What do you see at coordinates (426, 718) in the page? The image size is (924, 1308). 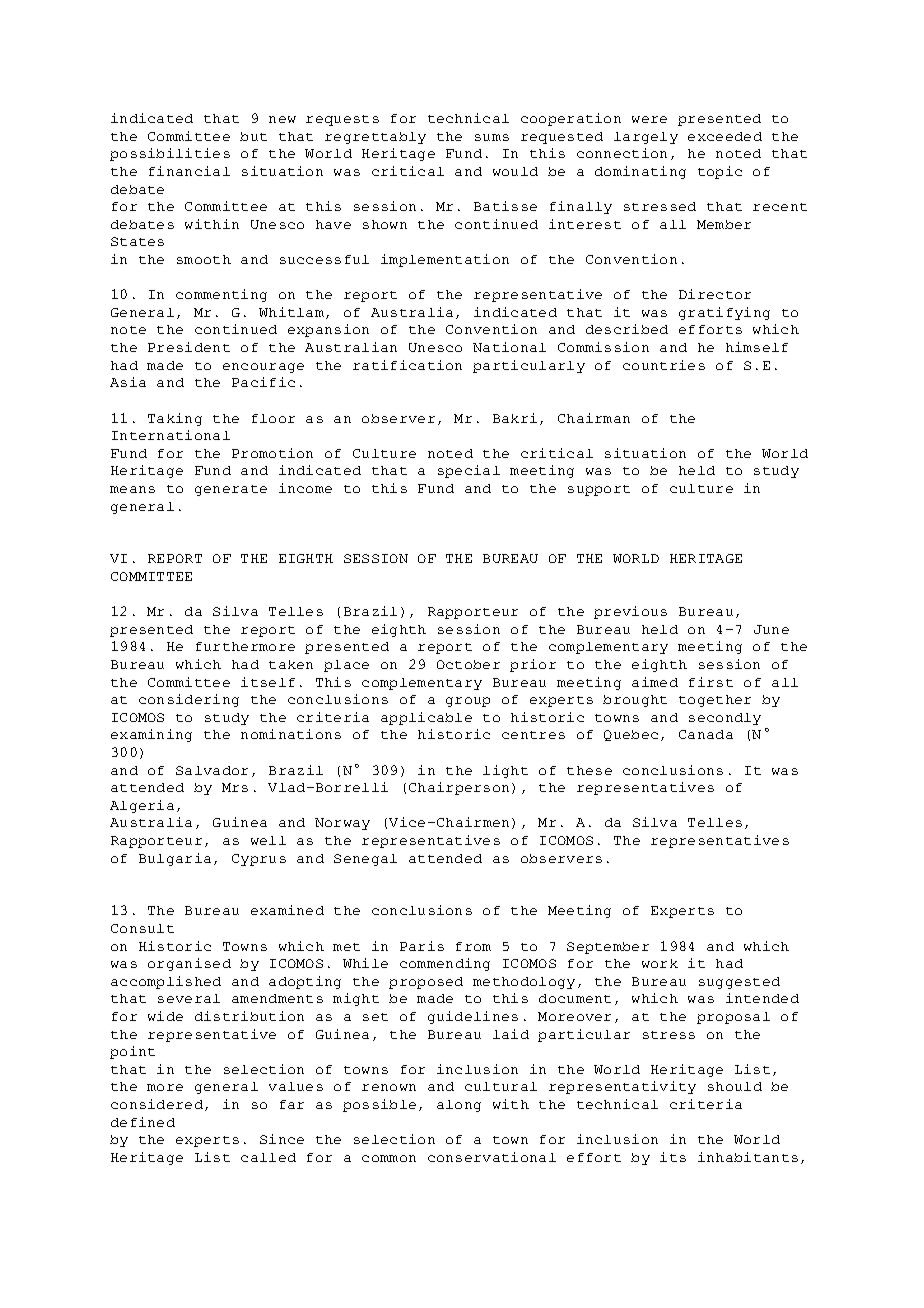 I see `applicable` at bounding box center [426, 718].
